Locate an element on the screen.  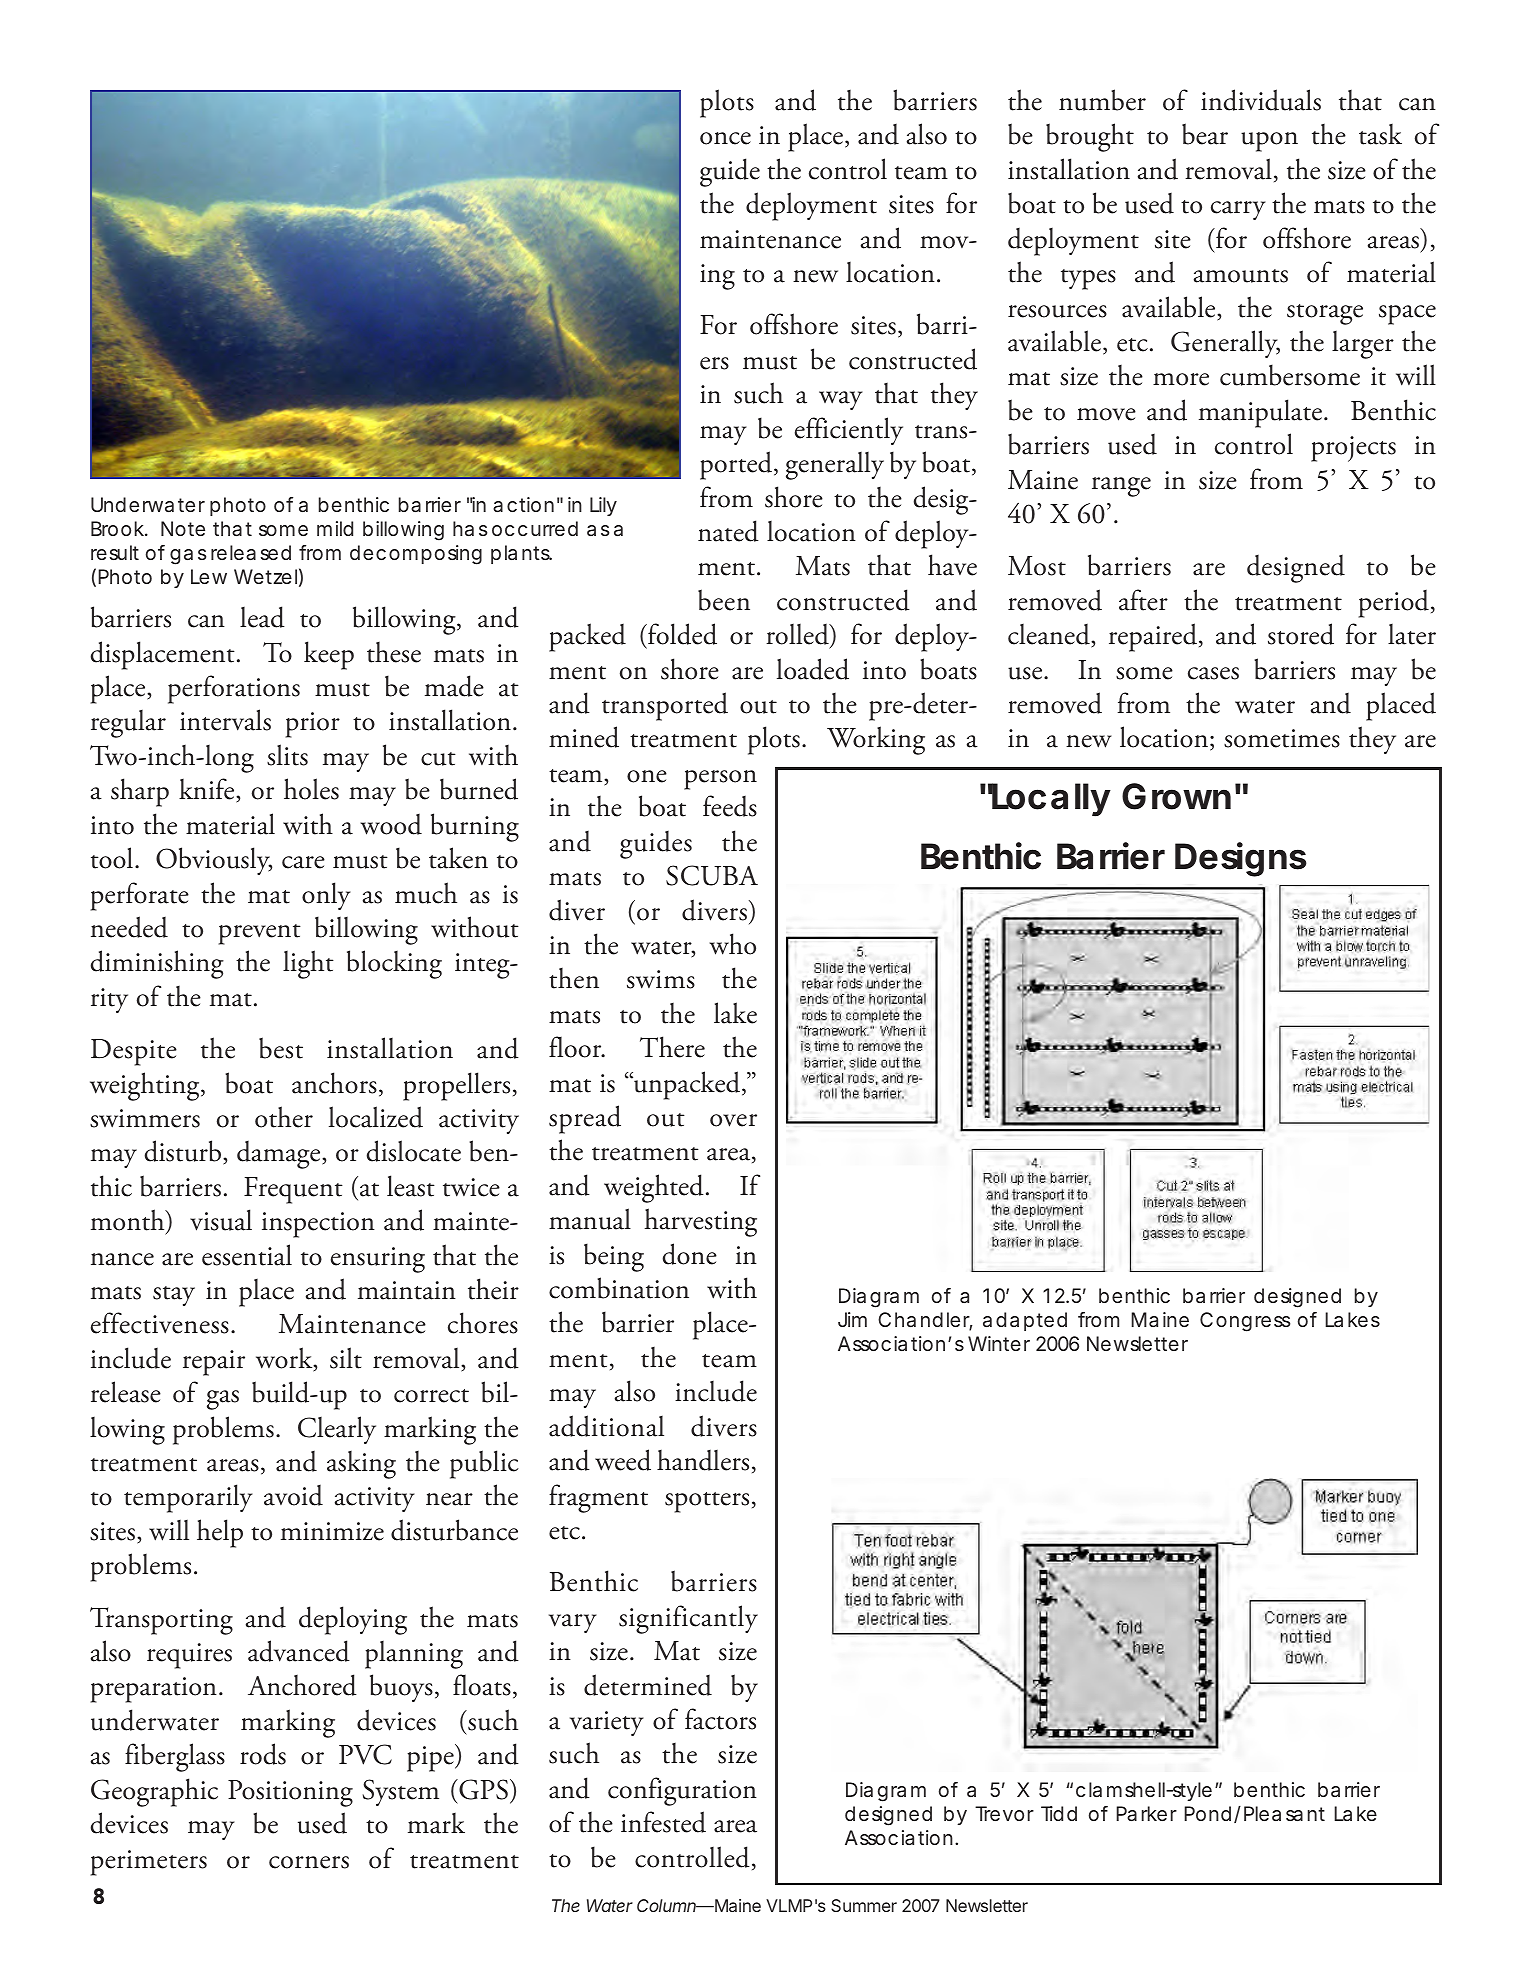
Congress is located at coordinates (1245, 1322).
